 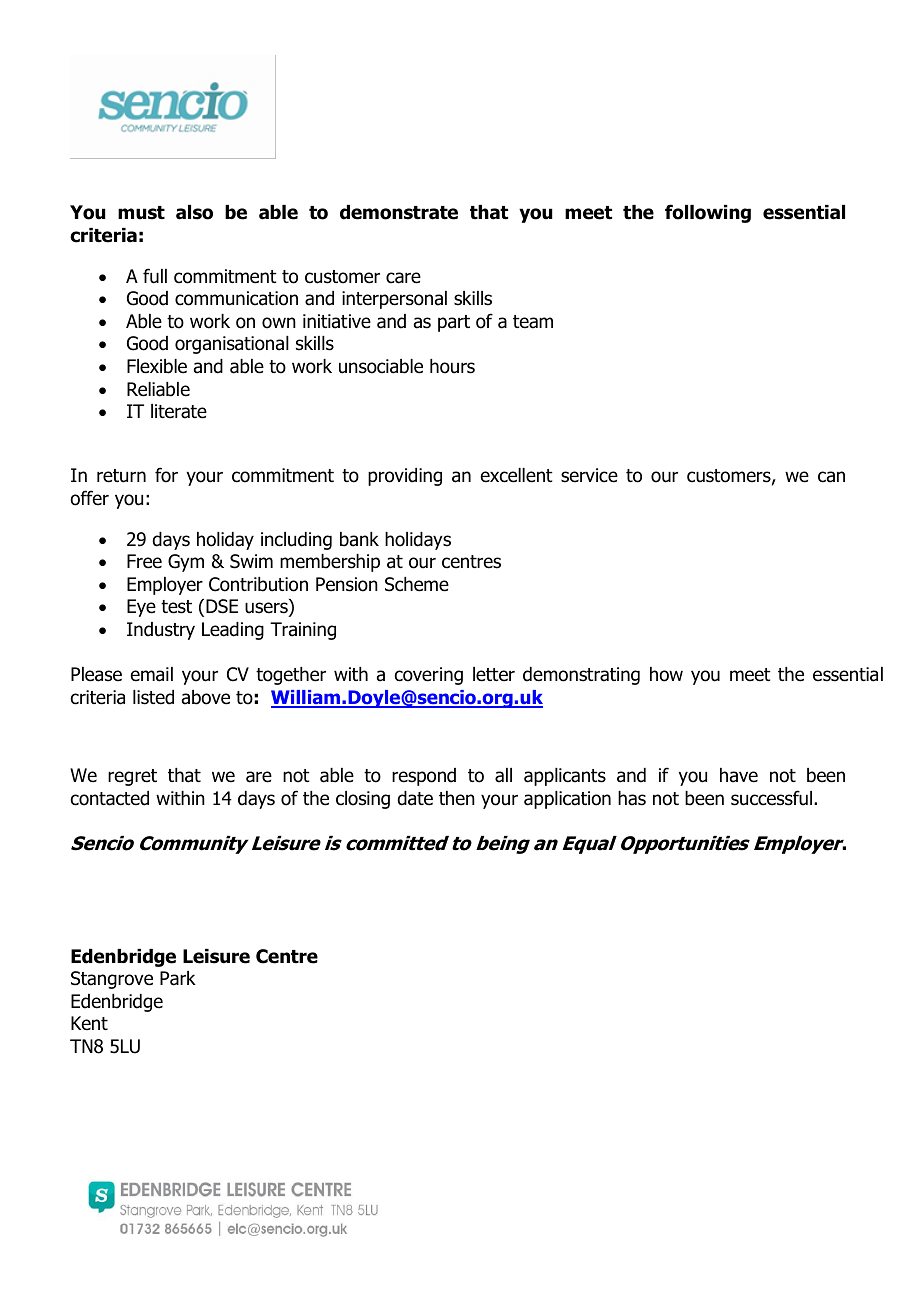 I want to click on following, so click(x=708, y=213).
